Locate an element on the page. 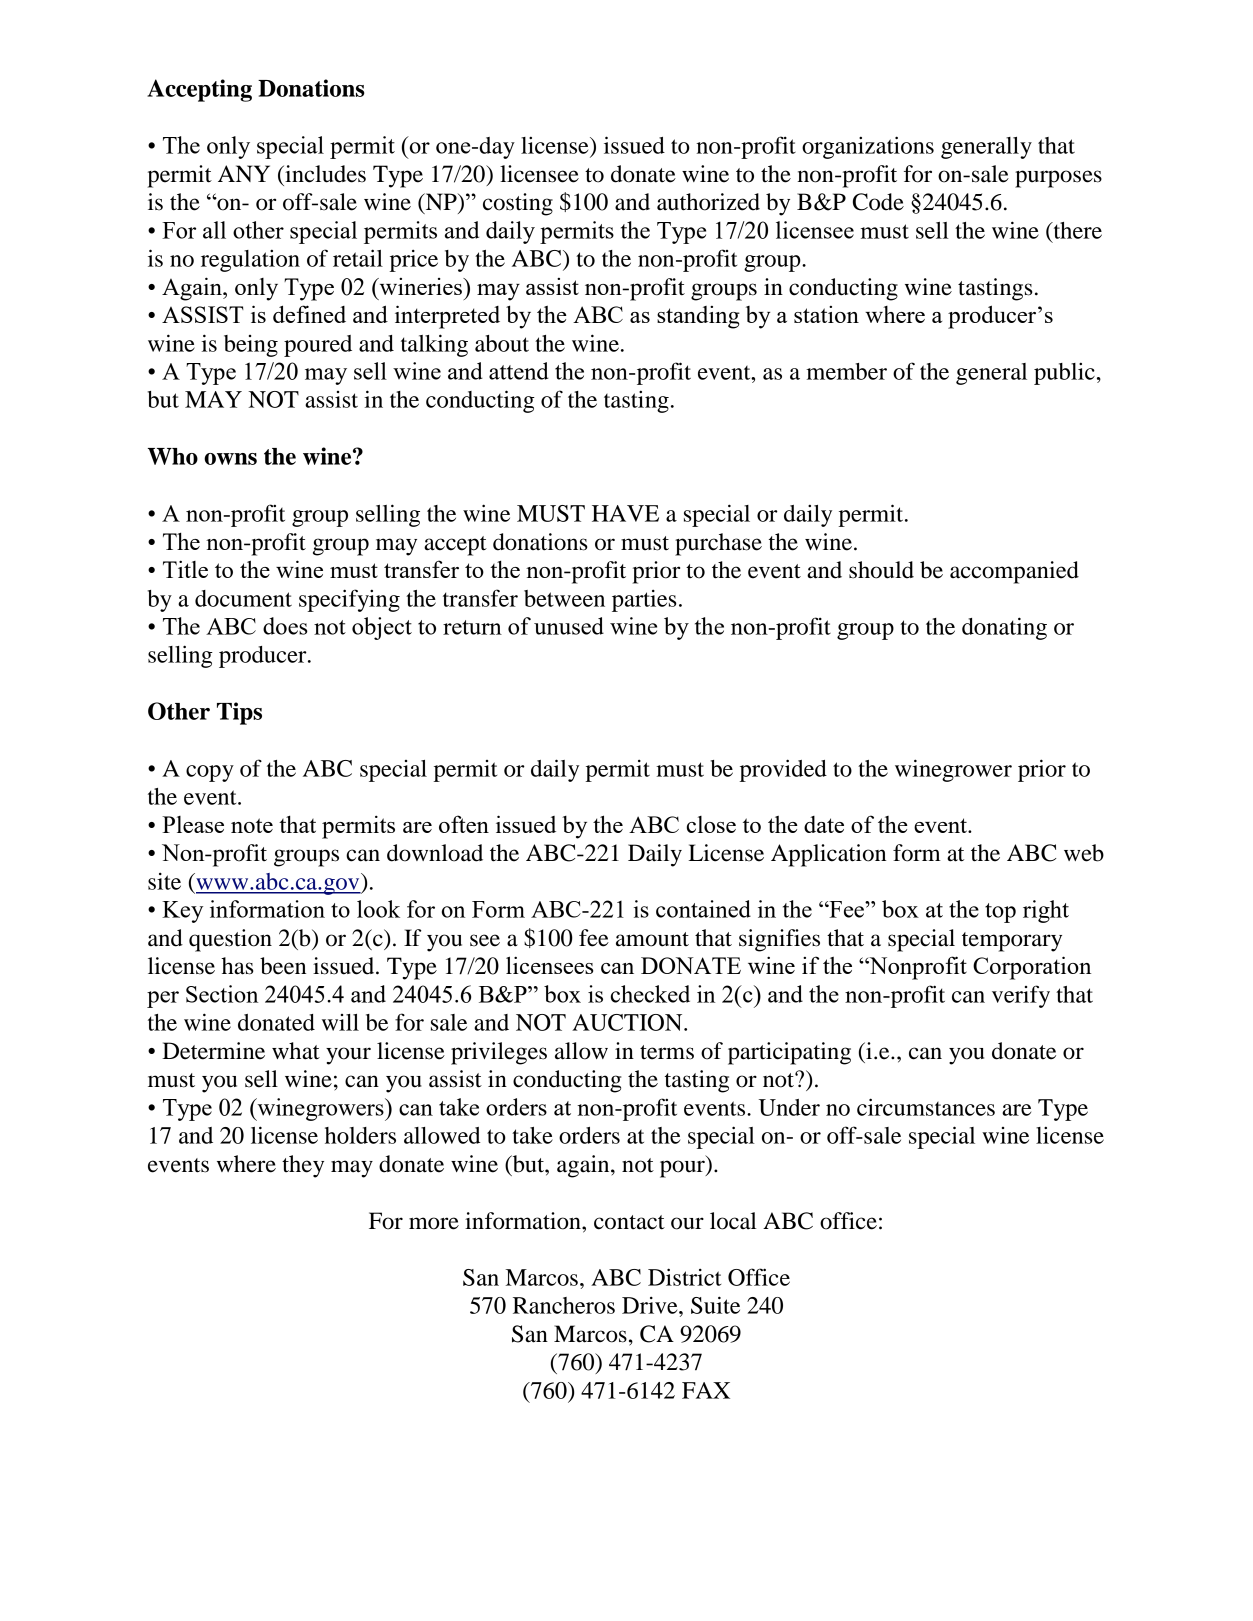 This document has height=1621, width=1253. web is located at coordinates (1084, 853).
